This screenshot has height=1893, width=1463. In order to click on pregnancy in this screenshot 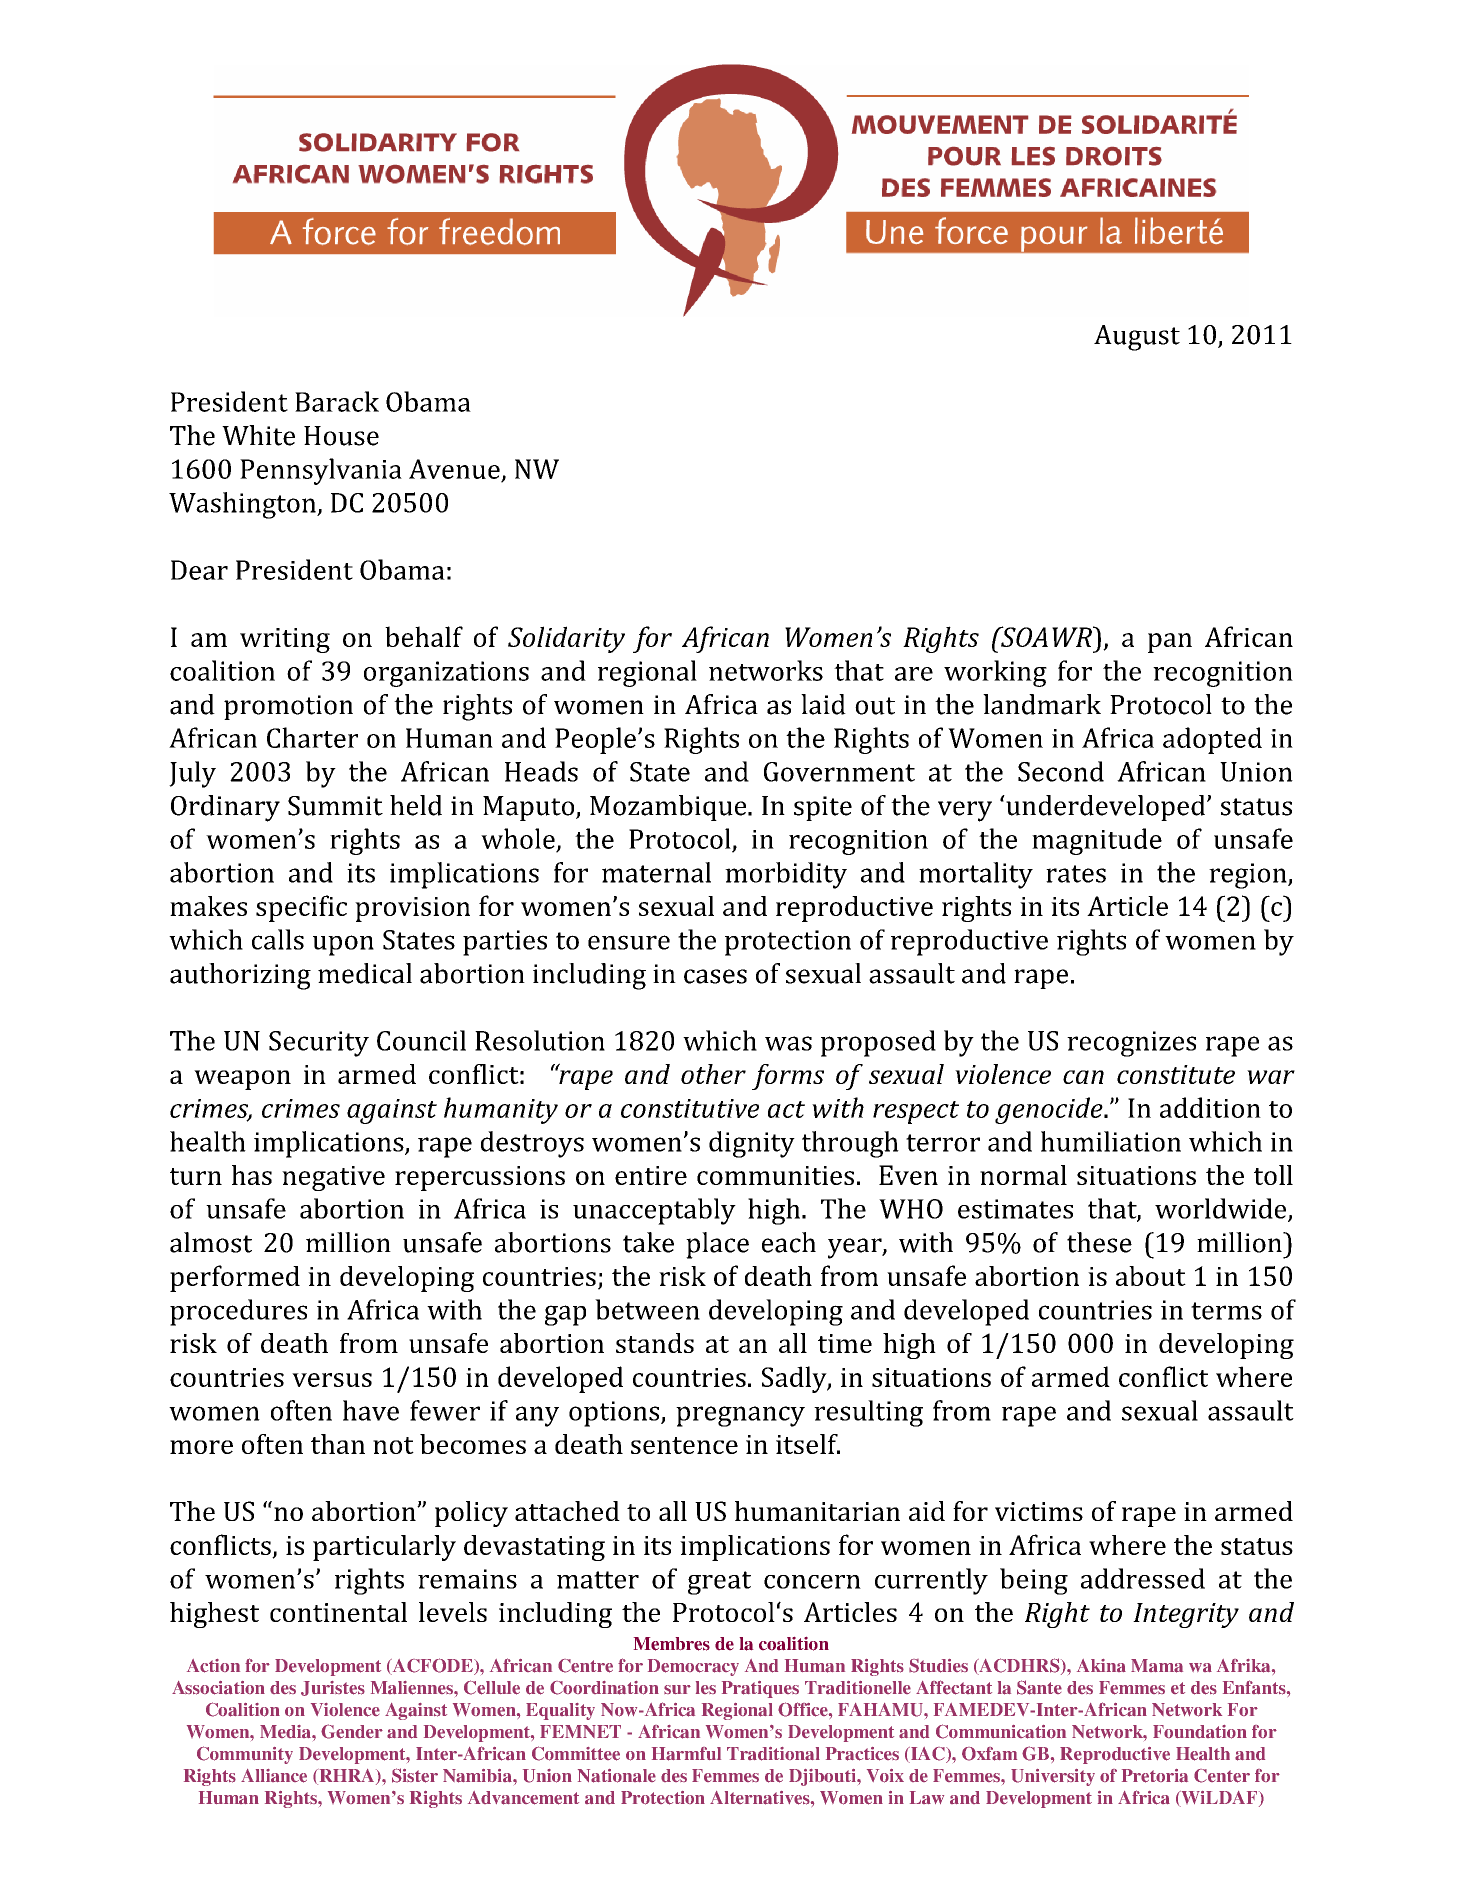, I will do `click(740, 1416)`.
